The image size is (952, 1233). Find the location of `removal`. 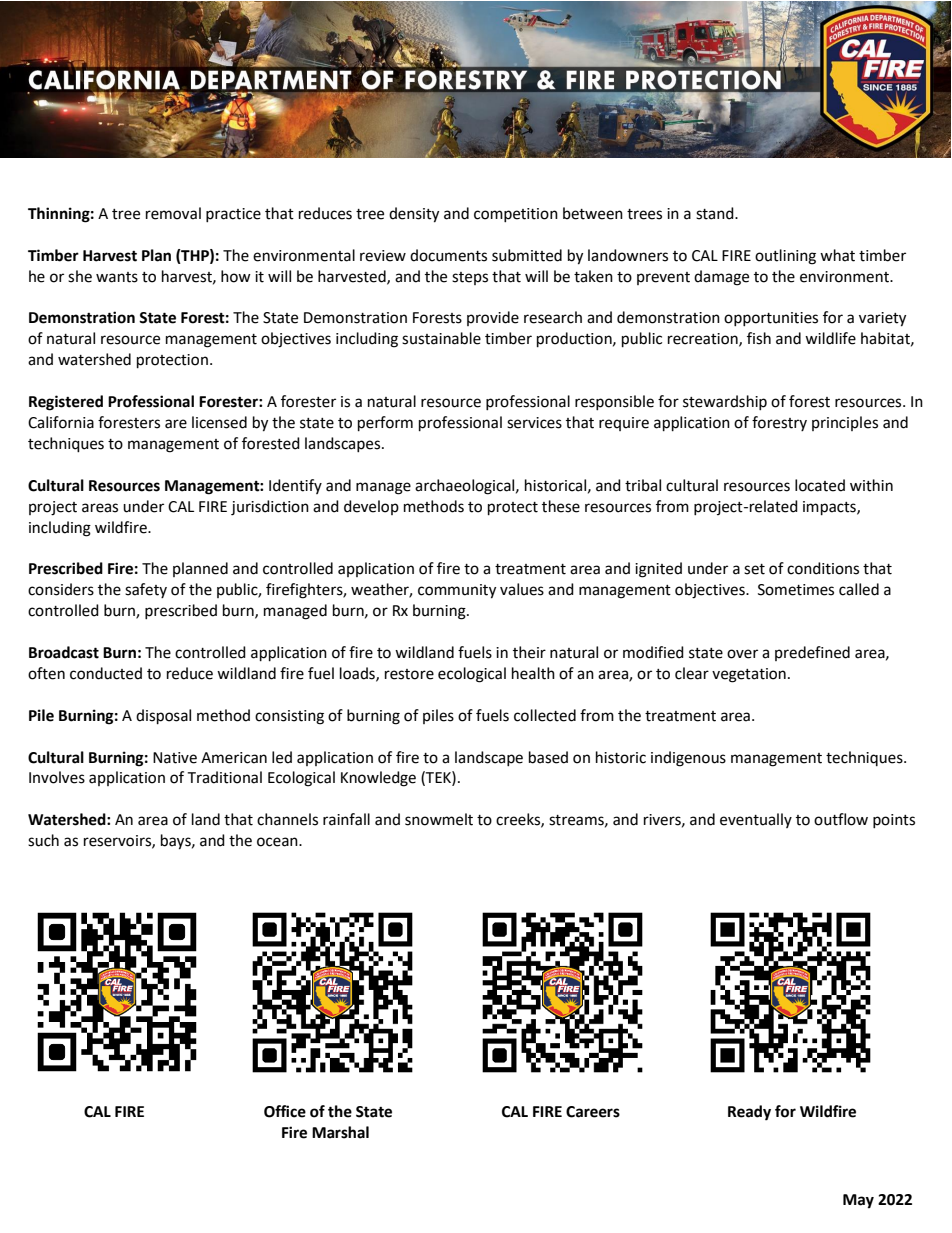

removal is located at coordinates (173, 213).
